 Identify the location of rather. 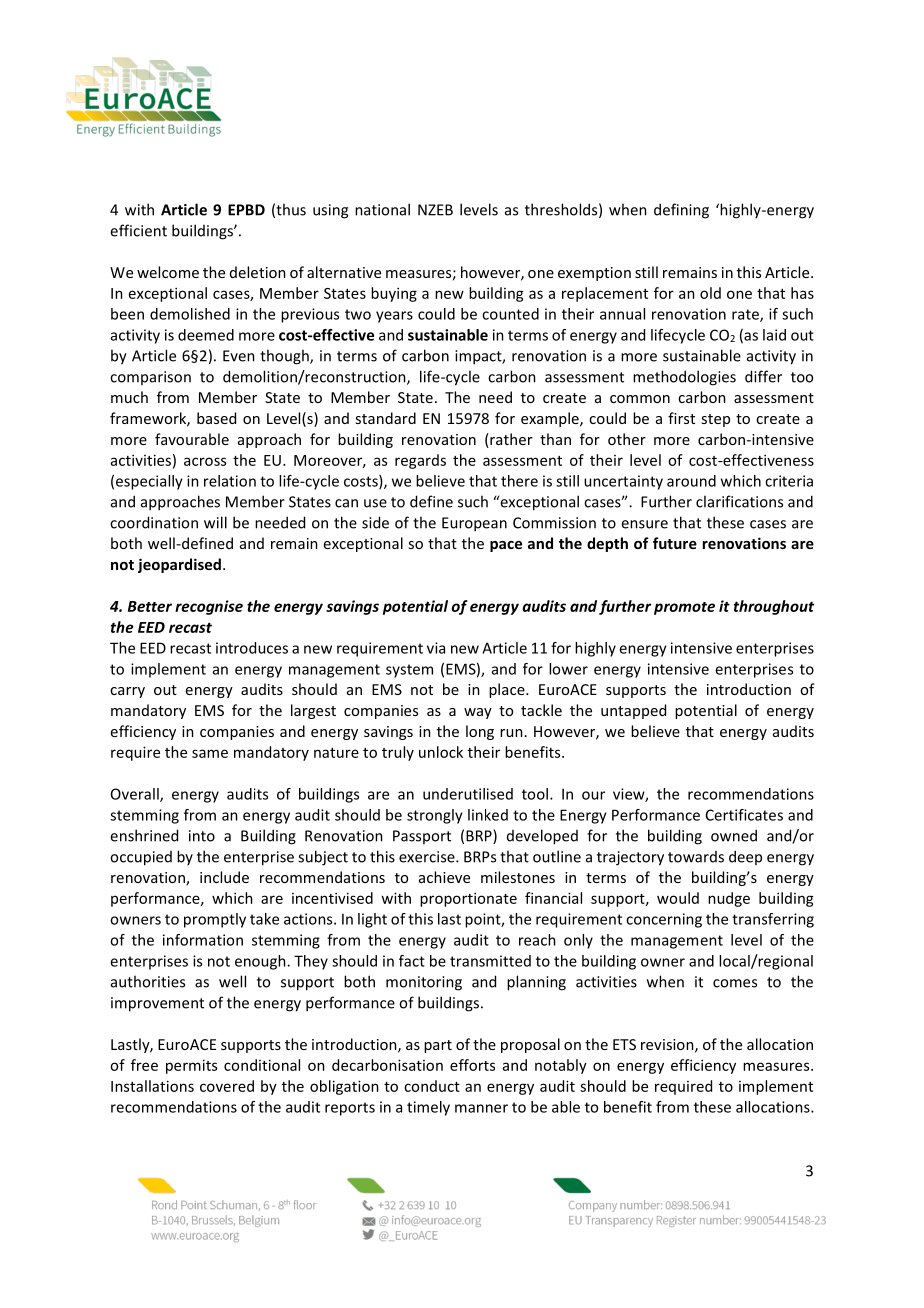
(510, 440).
